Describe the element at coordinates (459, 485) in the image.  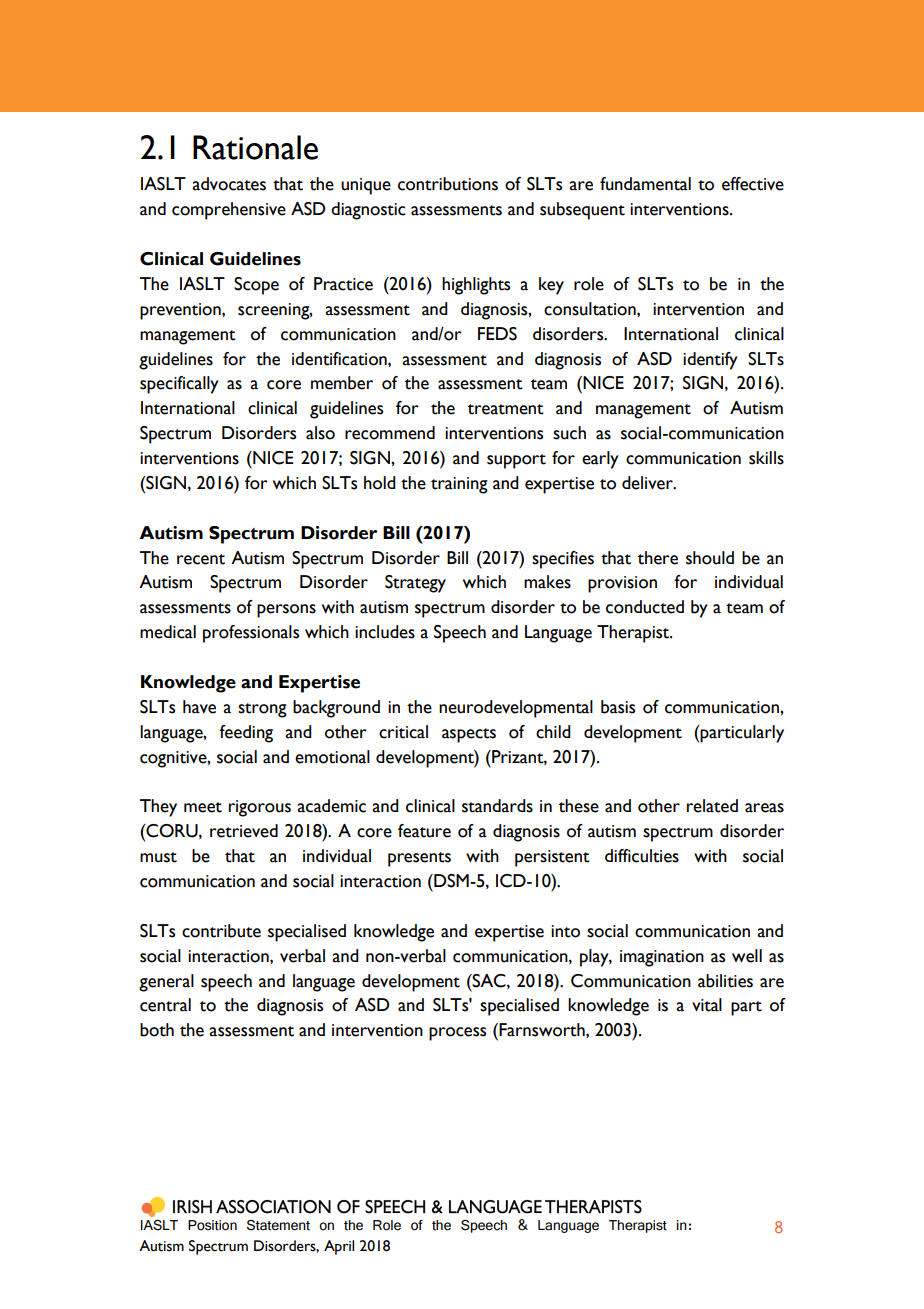
I see `training` at that location.
